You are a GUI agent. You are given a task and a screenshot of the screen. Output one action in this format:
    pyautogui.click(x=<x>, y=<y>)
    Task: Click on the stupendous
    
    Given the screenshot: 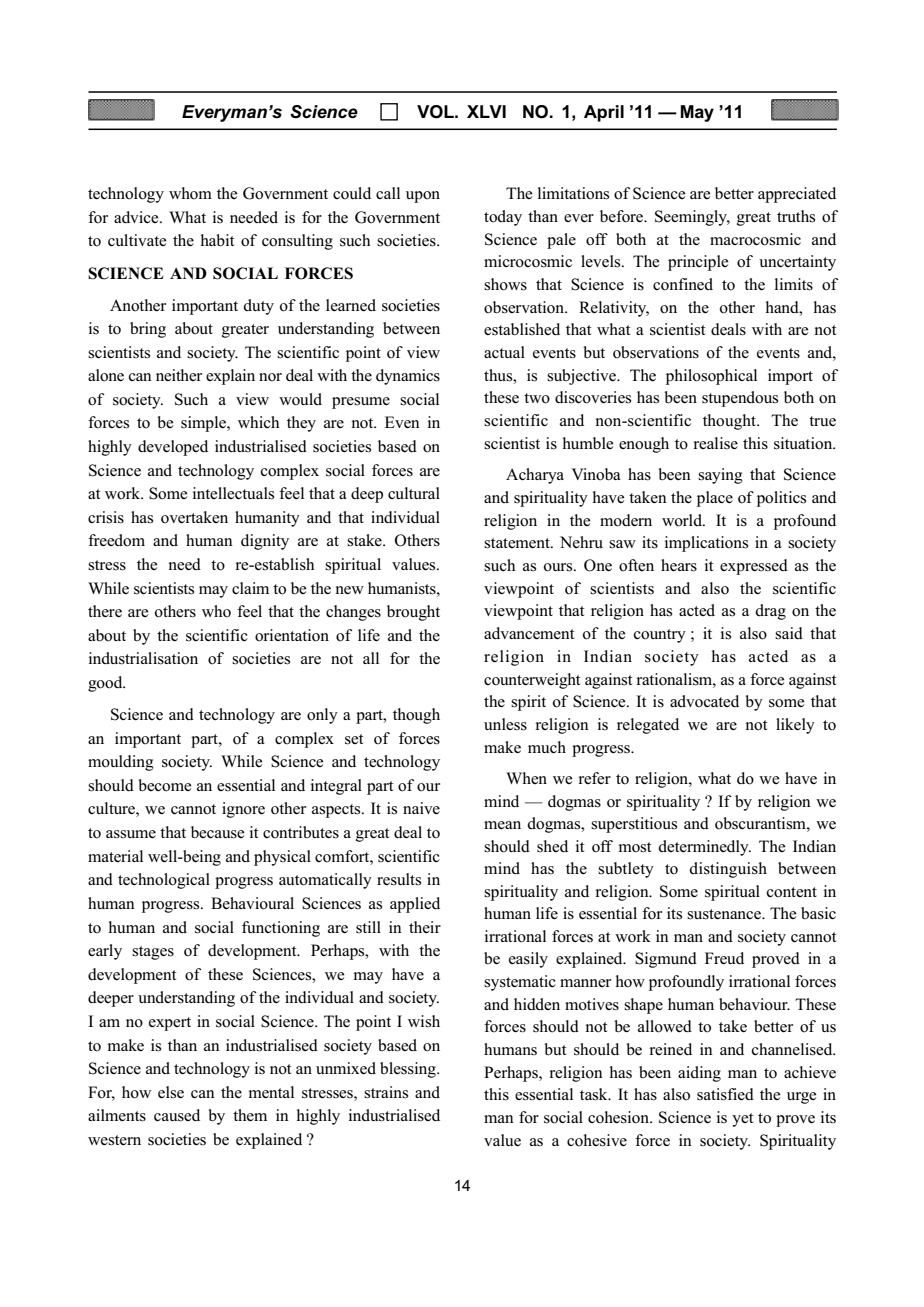 What is the action you would take?
    pyautogui.click(x=740, y=399)
